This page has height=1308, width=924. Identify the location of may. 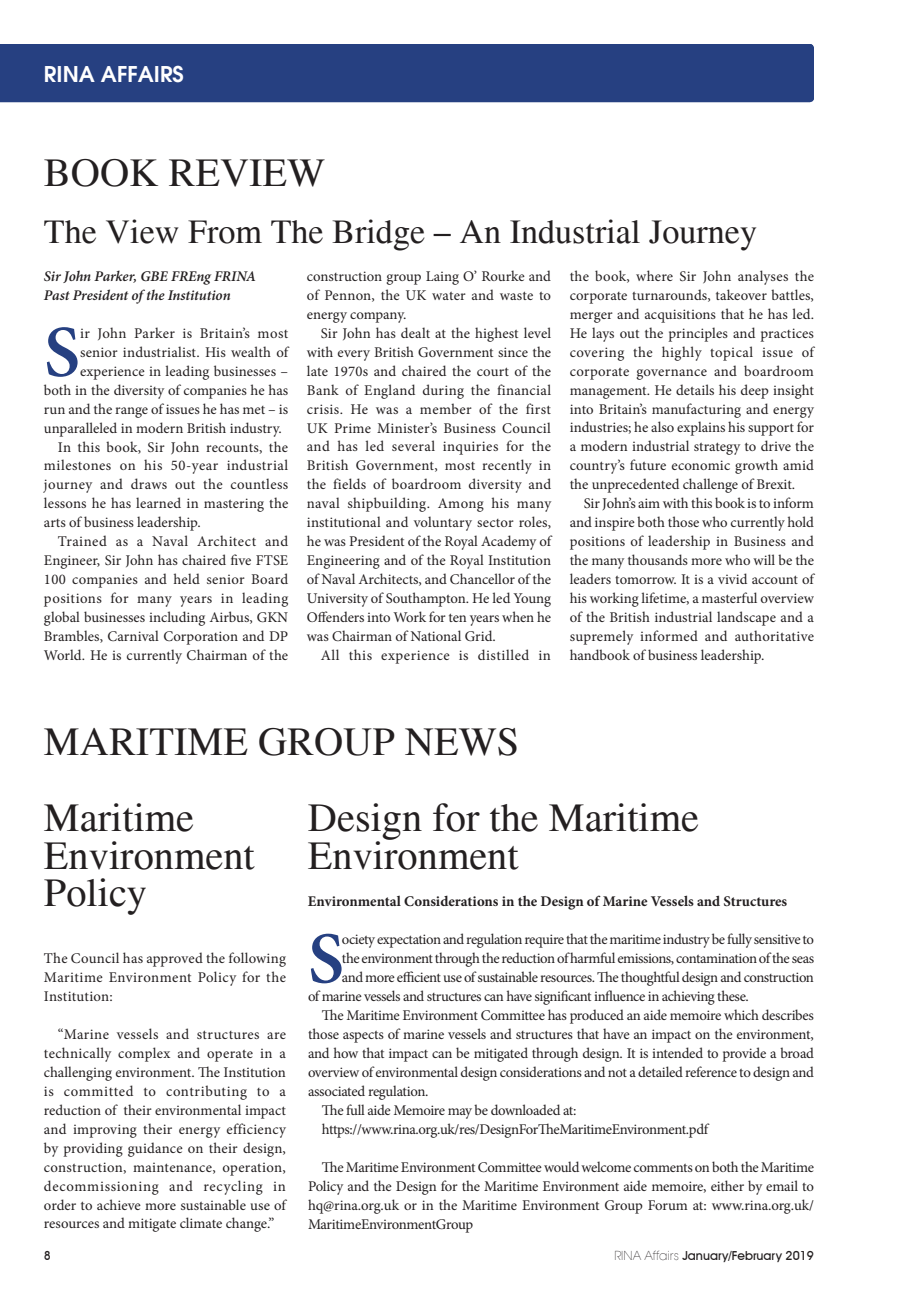
(460, 1113).
